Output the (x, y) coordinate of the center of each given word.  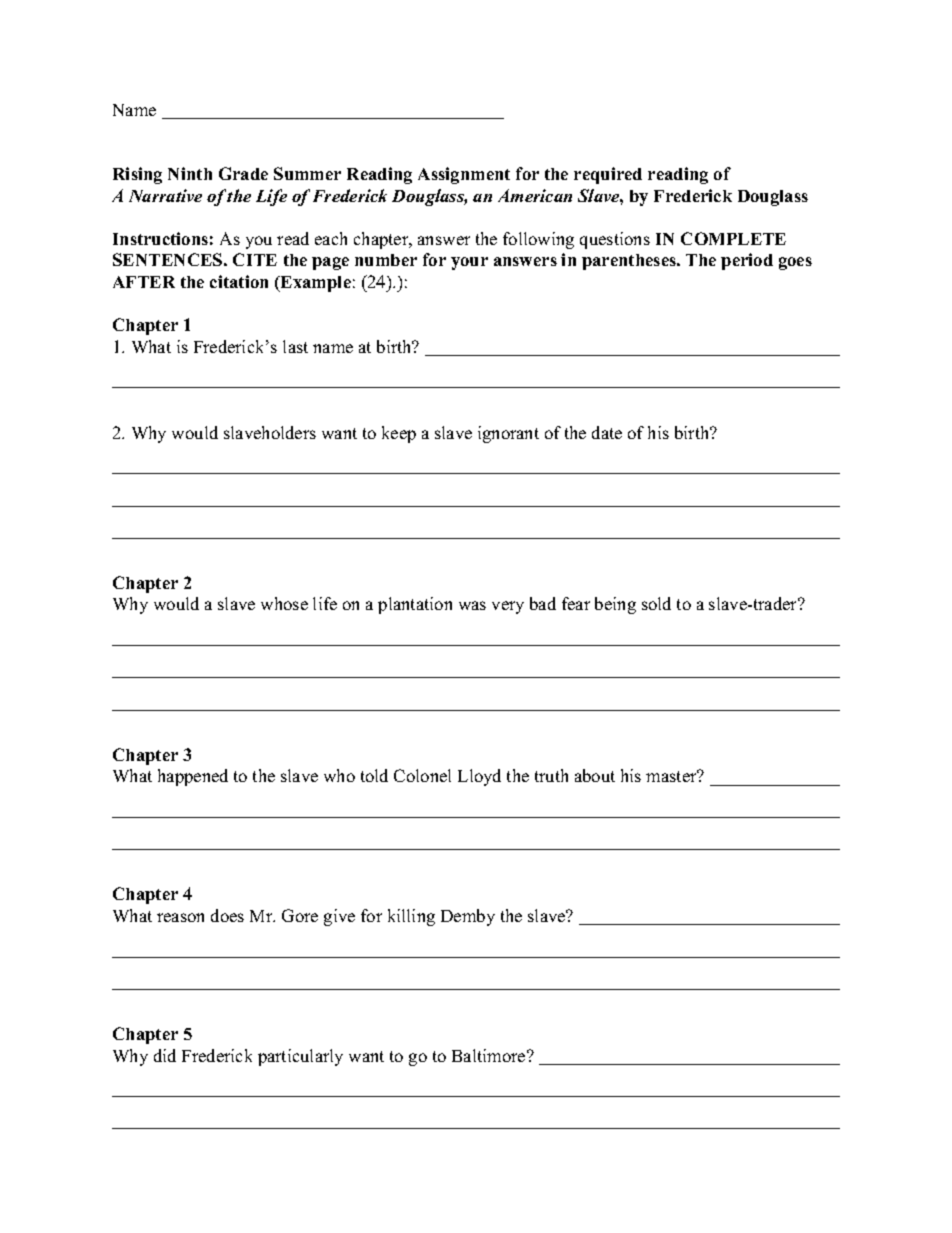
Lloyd (479, 777)
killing (411, 917)
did (165, 1055)
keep (399, 434)
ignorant (508, 434)
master (672, 776)
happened (193, 777)
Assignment (464, 175)
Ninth (190, 173)
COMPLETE (733, 238)
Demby (468, 917)
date (607, 432)
